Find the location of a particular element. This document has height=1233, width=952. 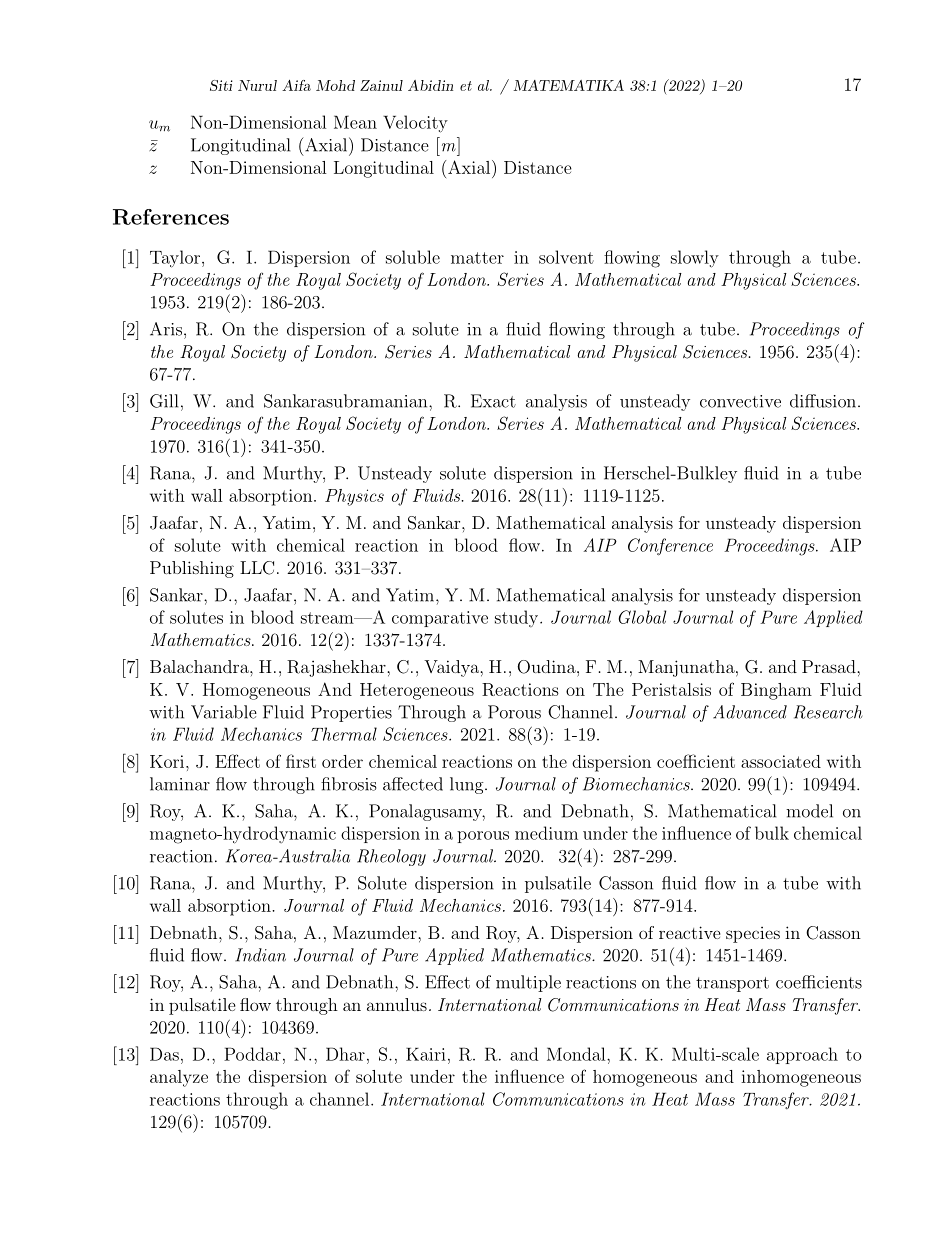

study is located at coordinates (516, 618).
